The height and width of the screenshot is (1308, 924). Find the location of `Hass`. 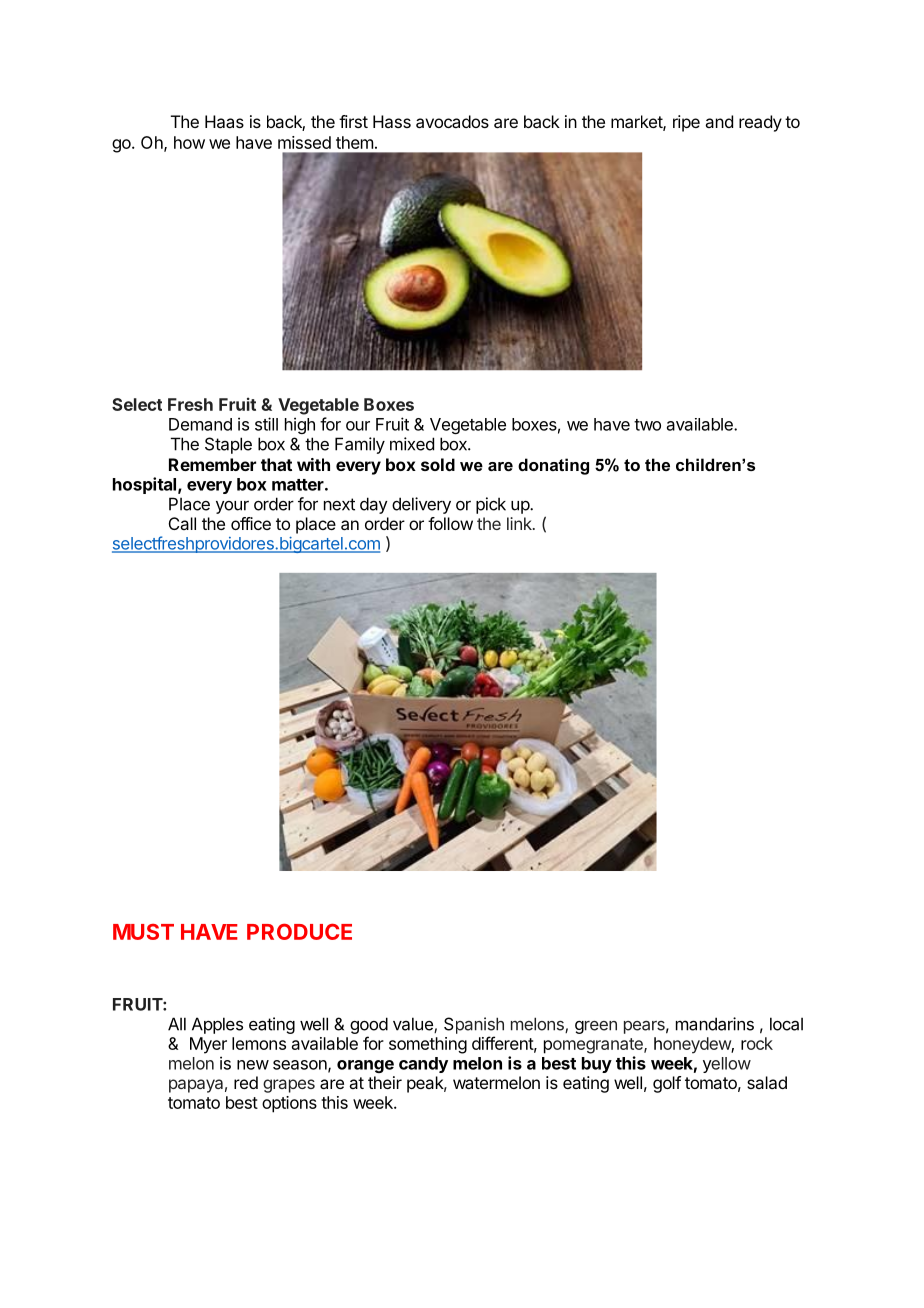

Hass is located at coordinates (392, 121).
